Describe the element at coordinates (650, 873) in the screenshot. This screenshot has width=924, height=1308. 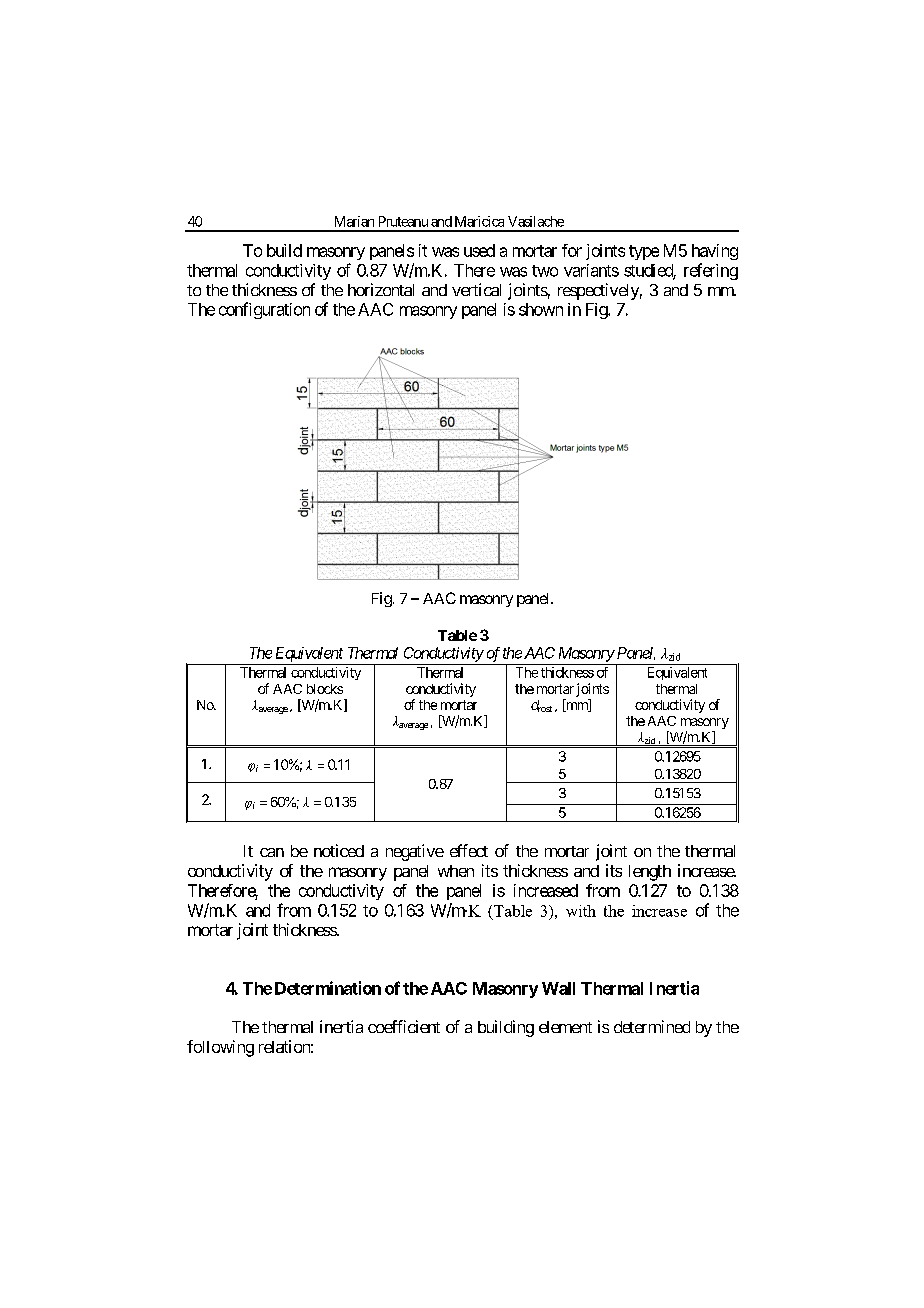
I see `length` at that location.
